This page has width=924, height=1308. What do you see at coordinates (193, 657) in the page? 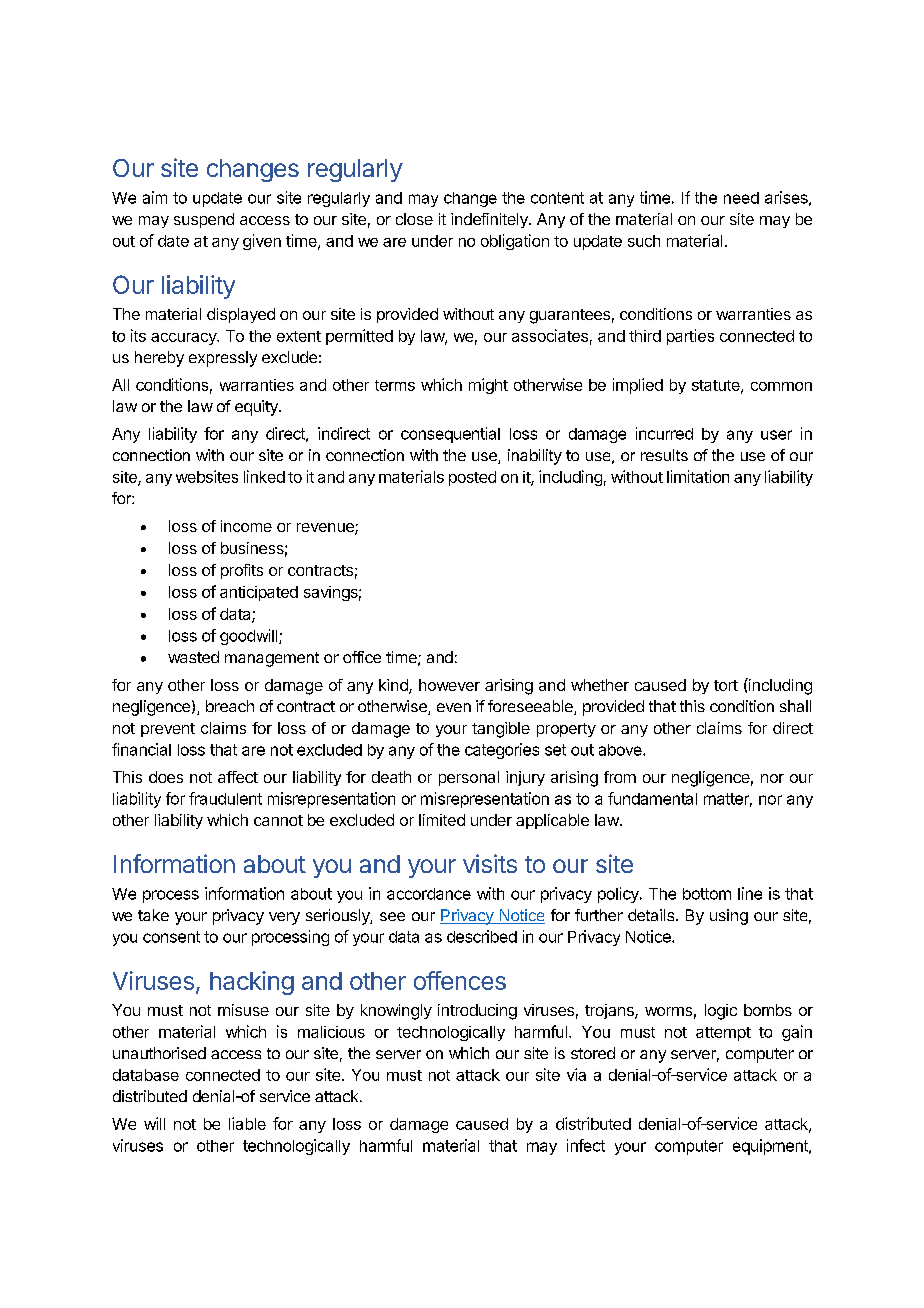
I see `wasted` at bounding box center [193, 657].
